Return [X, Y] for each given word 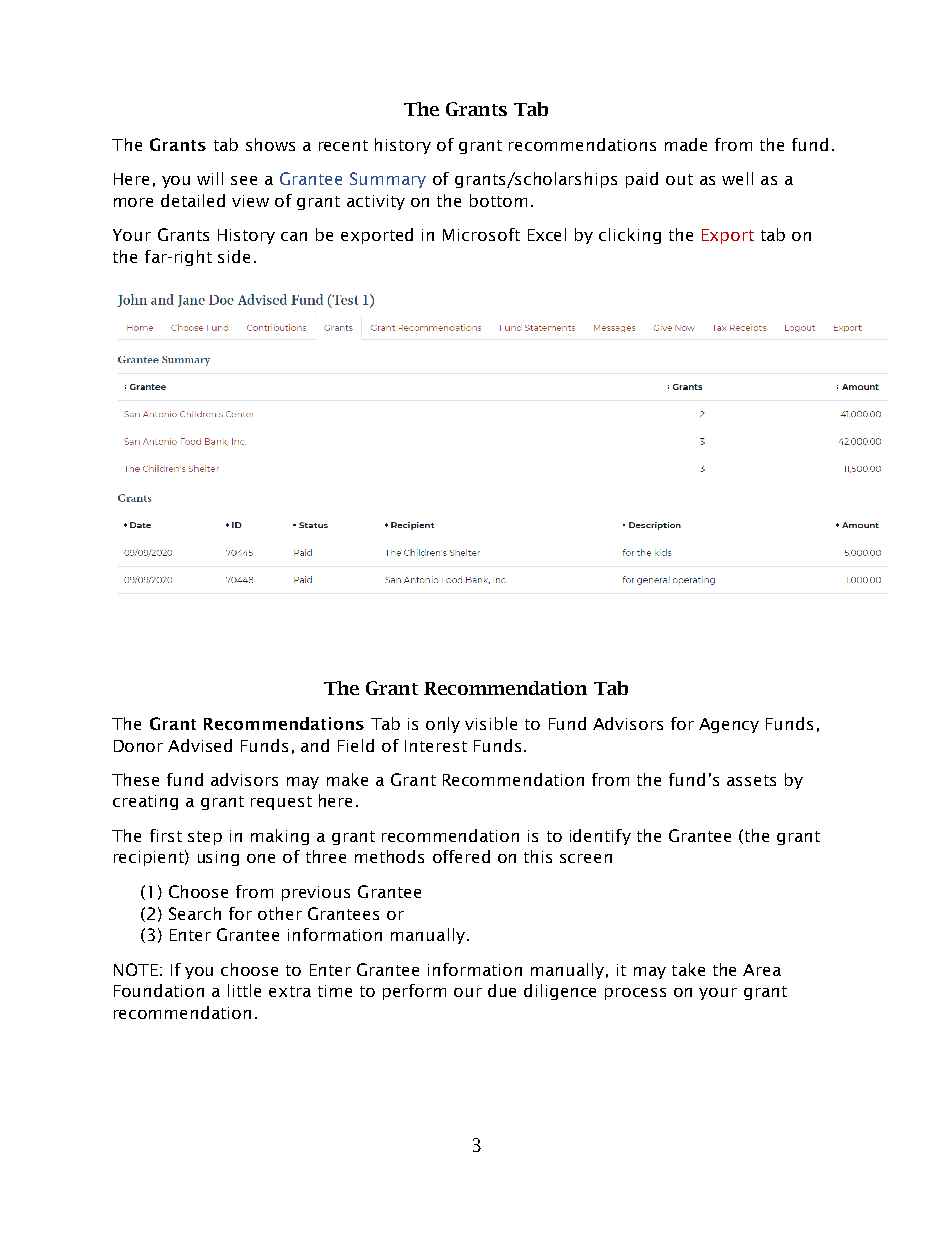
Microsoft [481, 234]
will [210, 178]
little [244, 990]
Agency [729, 725]
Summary [388, 180]
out [679, 179]
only [443, 725]
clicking [630, 236]
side [234, 256]
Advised [200, 745]
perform [414, 992]
